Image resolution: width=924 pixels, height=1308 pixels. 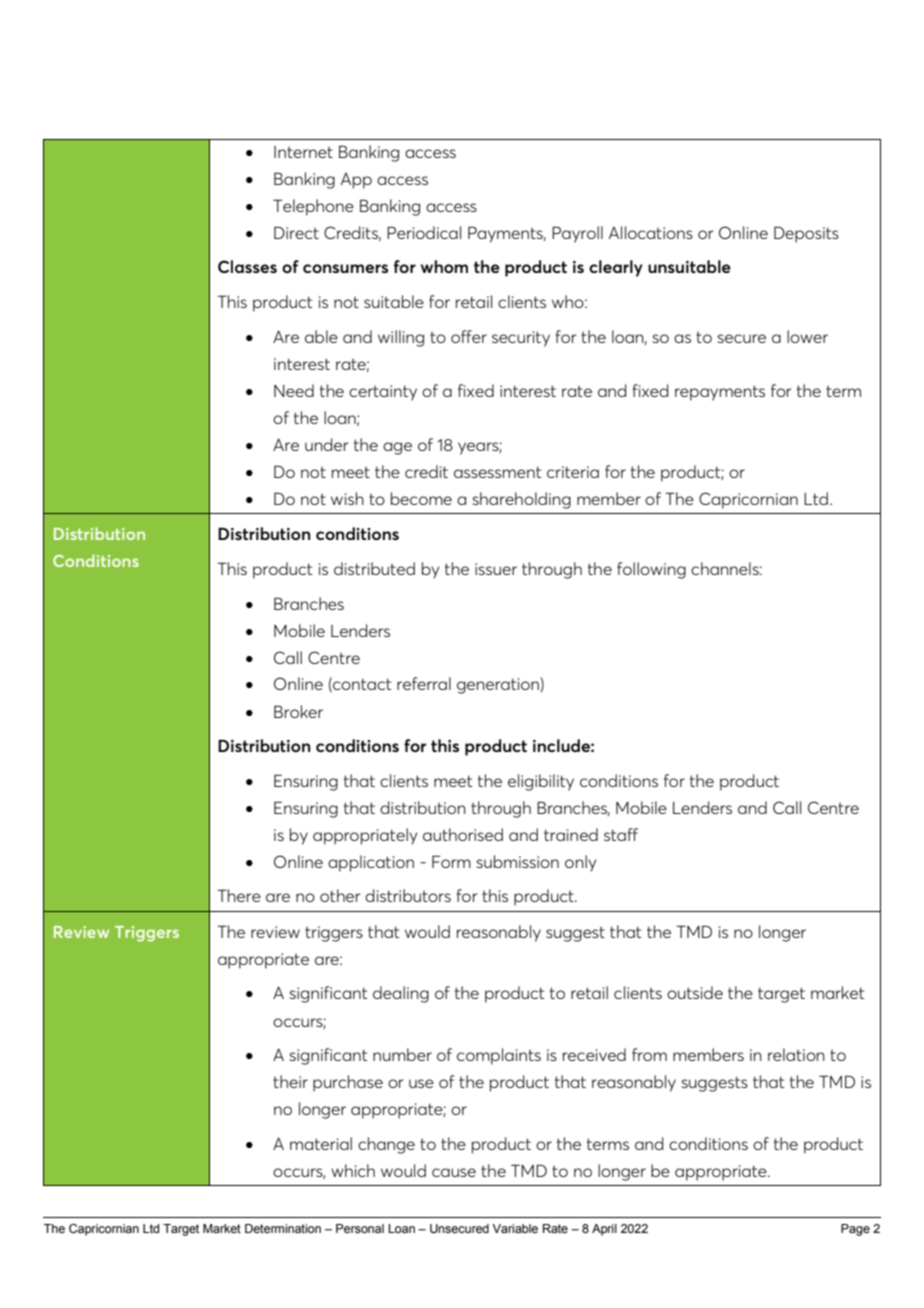 What do you see at coordinates (353, 1170) in the image?
I see `which` at bounding box center [353, 1170].
